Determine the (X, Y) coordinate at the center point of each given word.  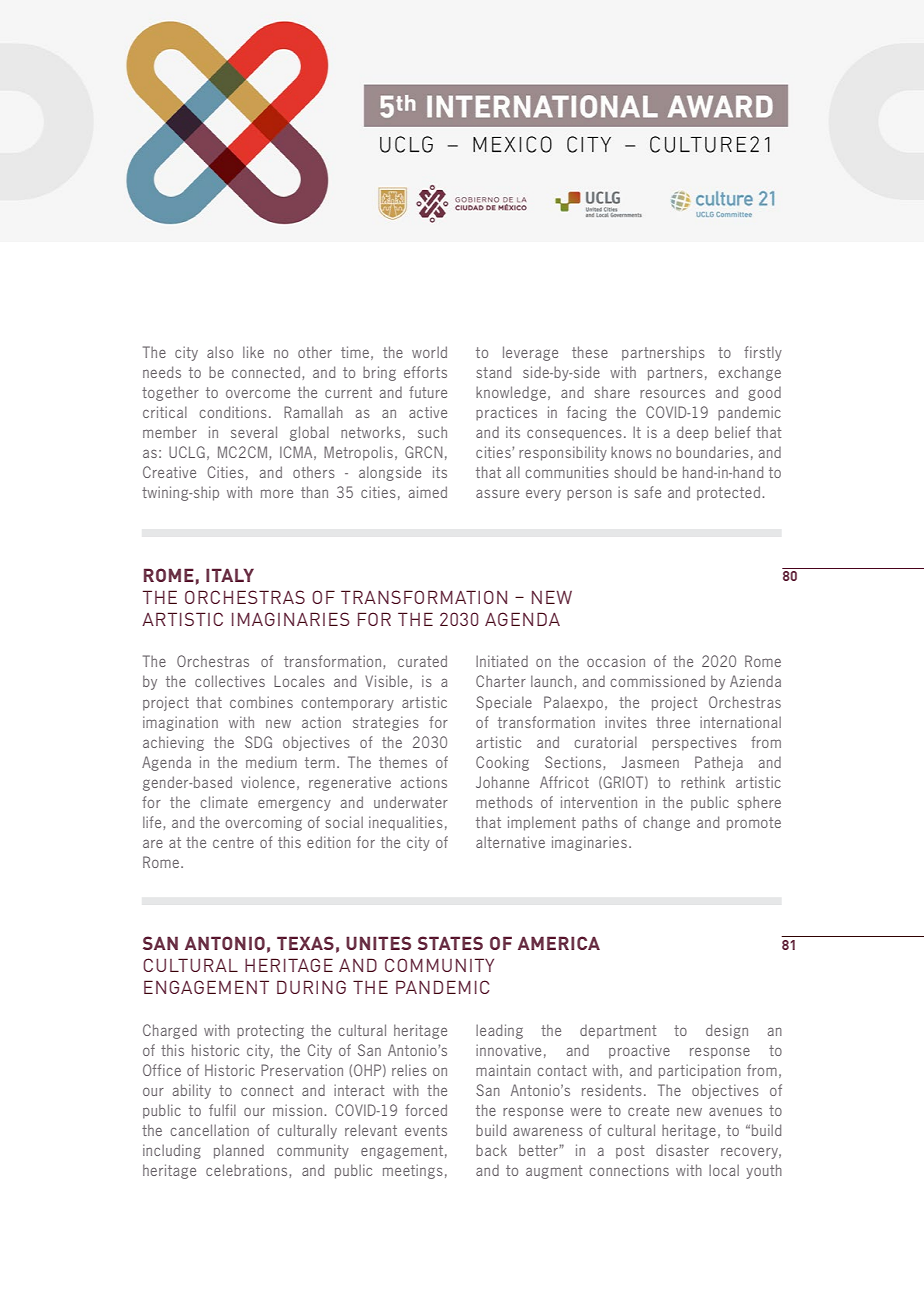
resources (672, 393)
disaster (682, 1150)
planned (239, 1151)
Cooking (502, 763)
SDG (258, 742)
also (220, 352)
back (491, 1150)
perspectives (694, 743)
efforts (425, 372)
